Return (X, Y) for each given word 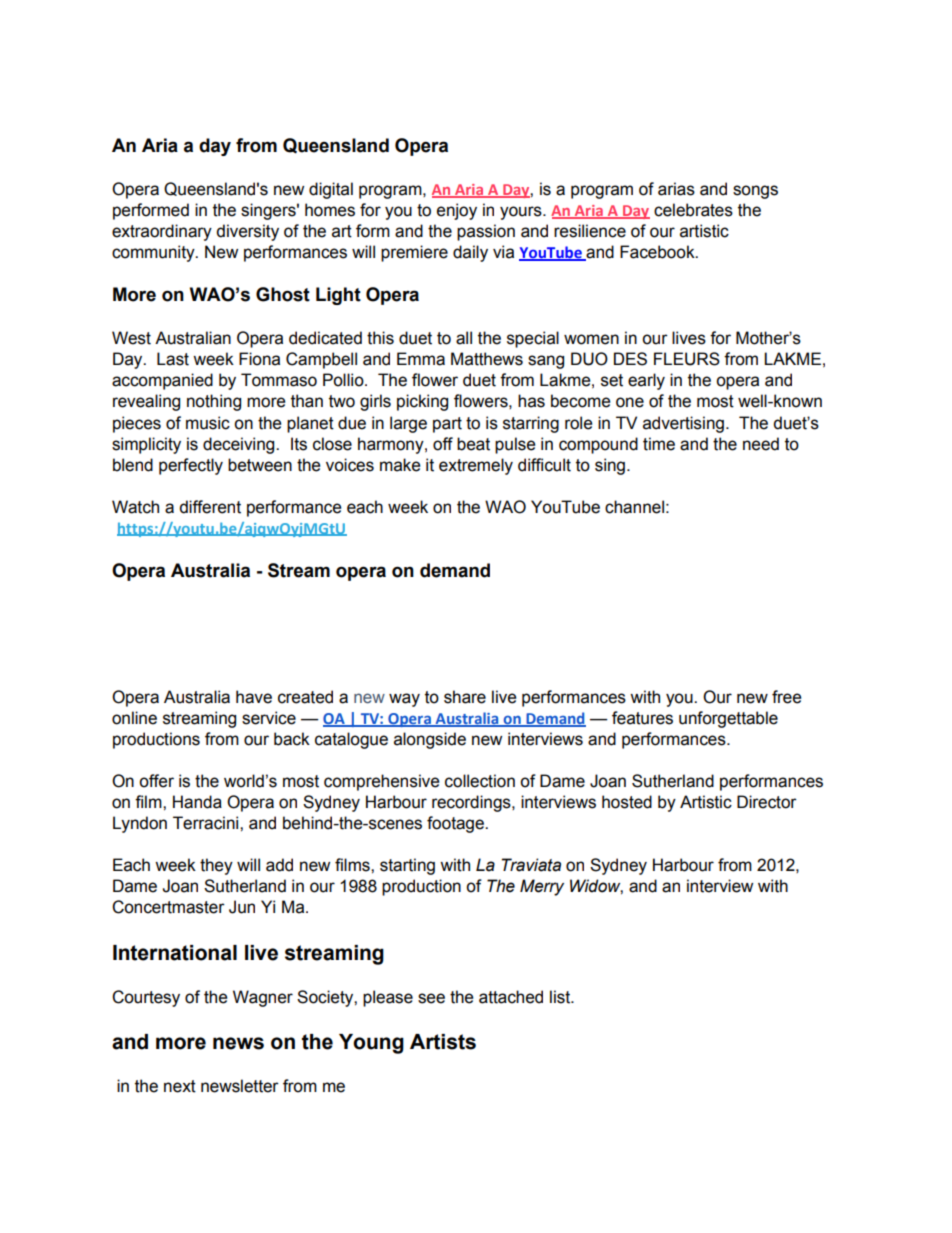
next (180, 1086)
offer (156, 781)
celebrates (693, 210)
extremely (476, 466)
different (210, 507)
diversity (247, 232)
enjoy (457, 211)
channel (634, 507)
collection (480, 781)
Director (767, 802)
